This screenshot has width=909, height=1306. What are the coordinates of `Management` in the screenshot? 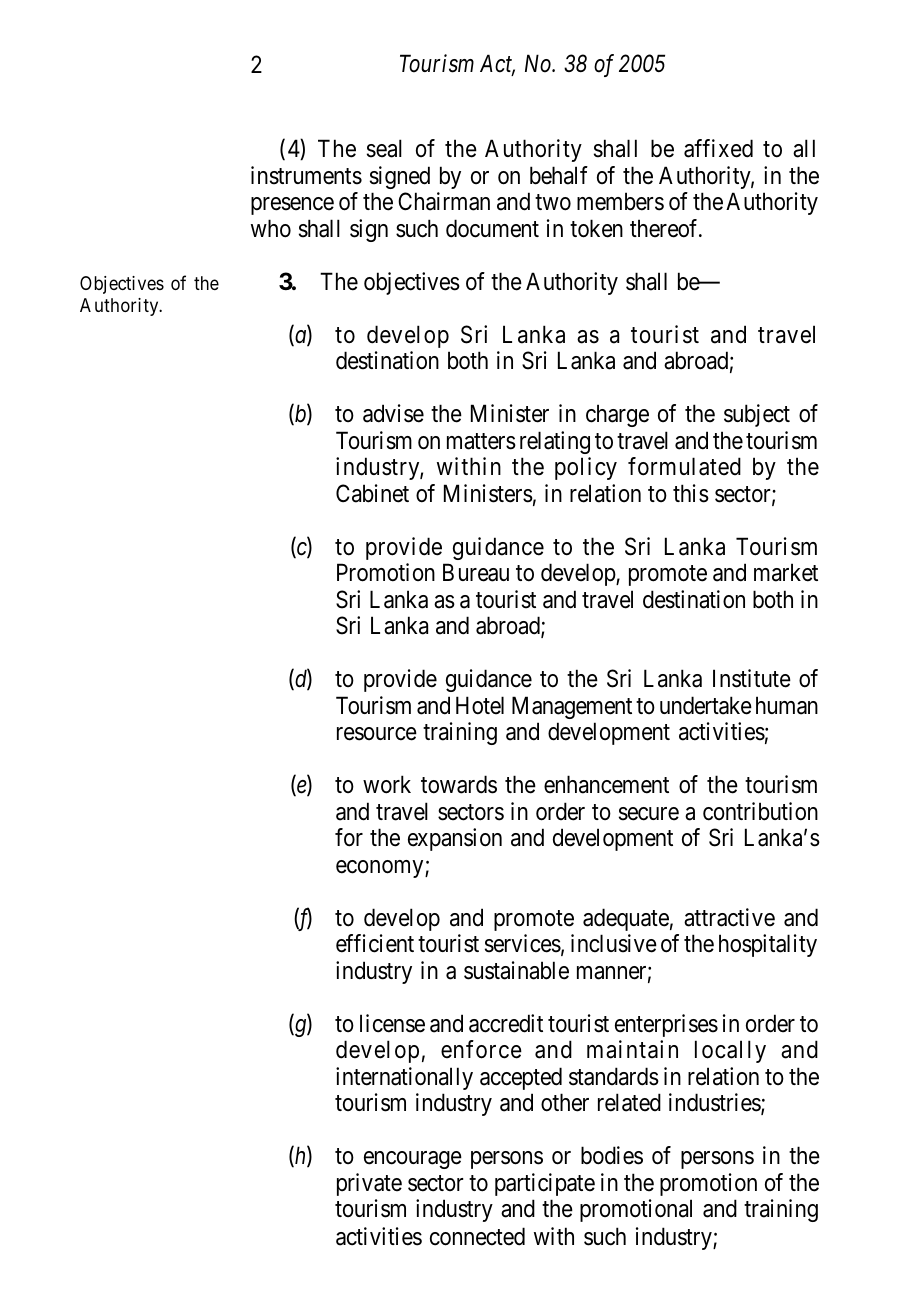 It's located at (572, 707).
